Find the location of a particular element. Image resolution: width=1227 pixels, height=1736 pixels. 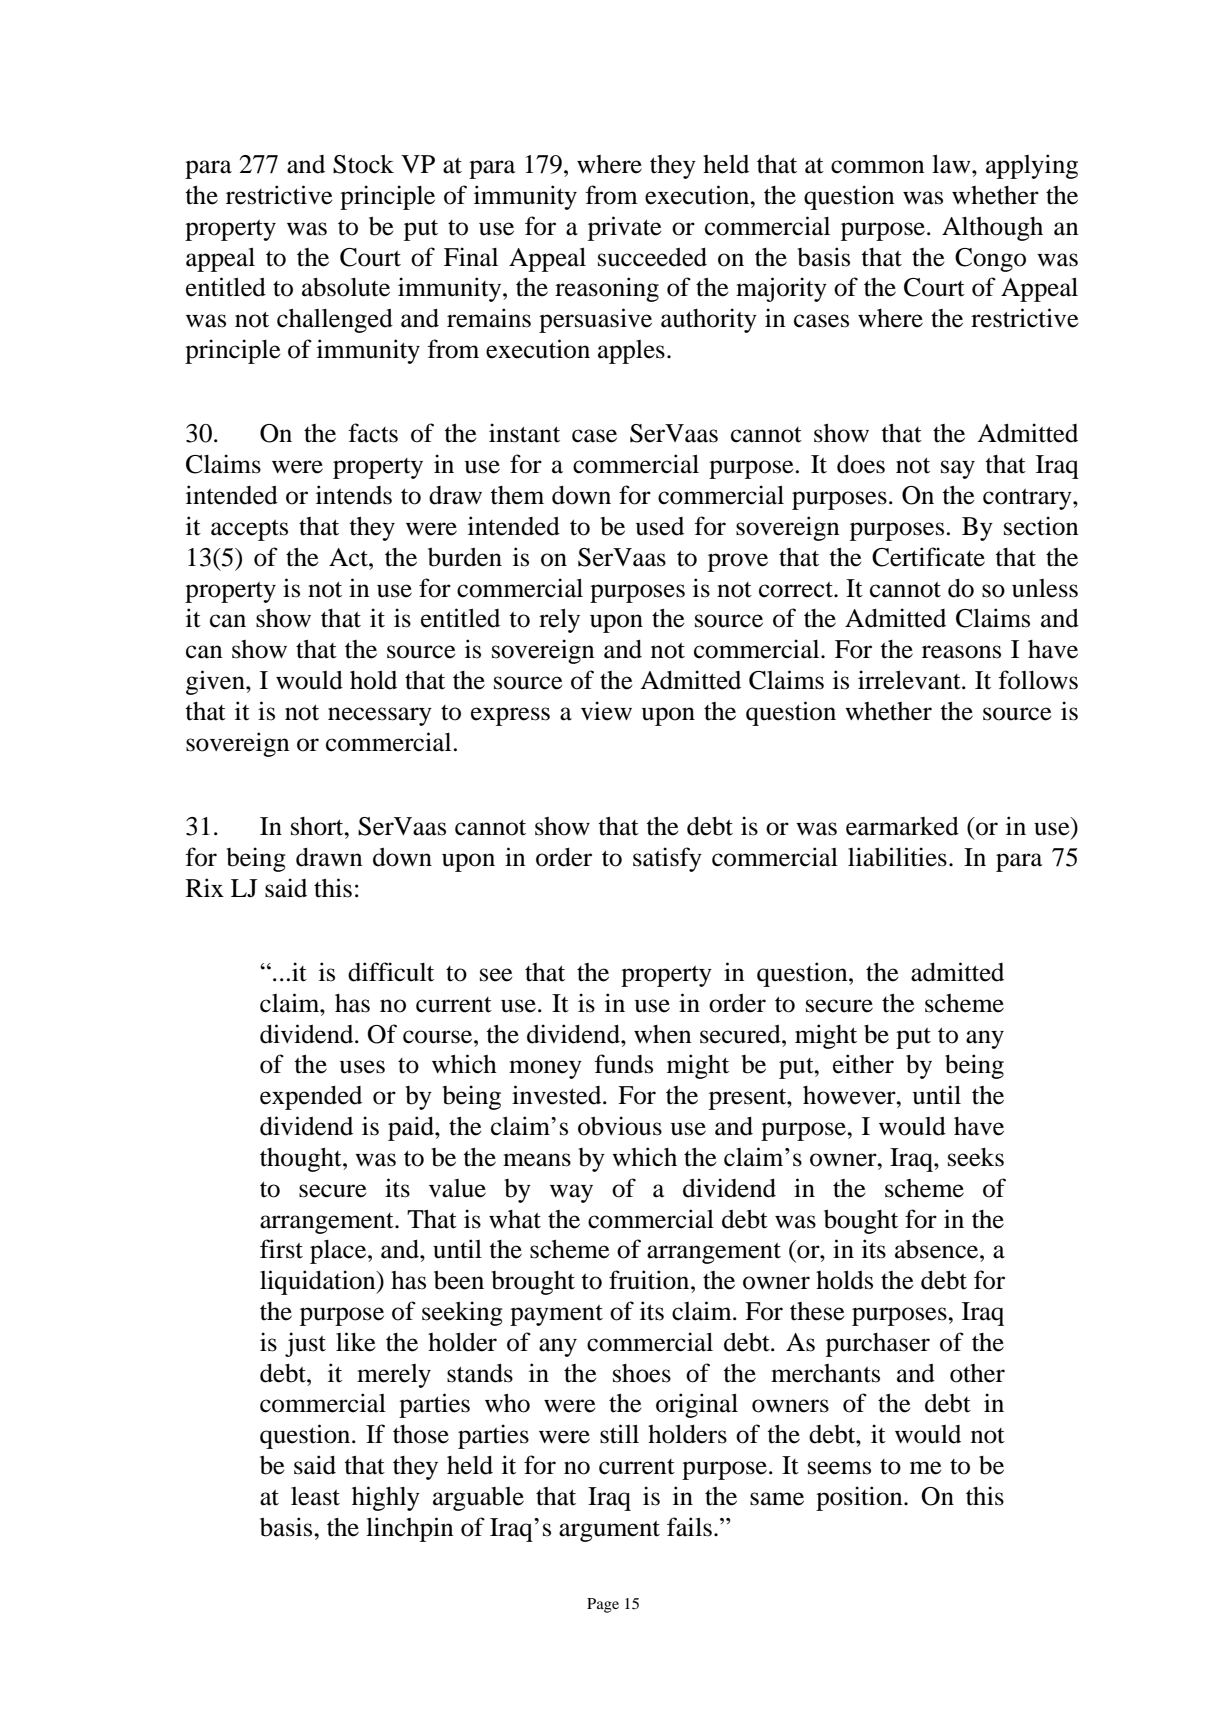

short is located at coordinates (318, 826).
